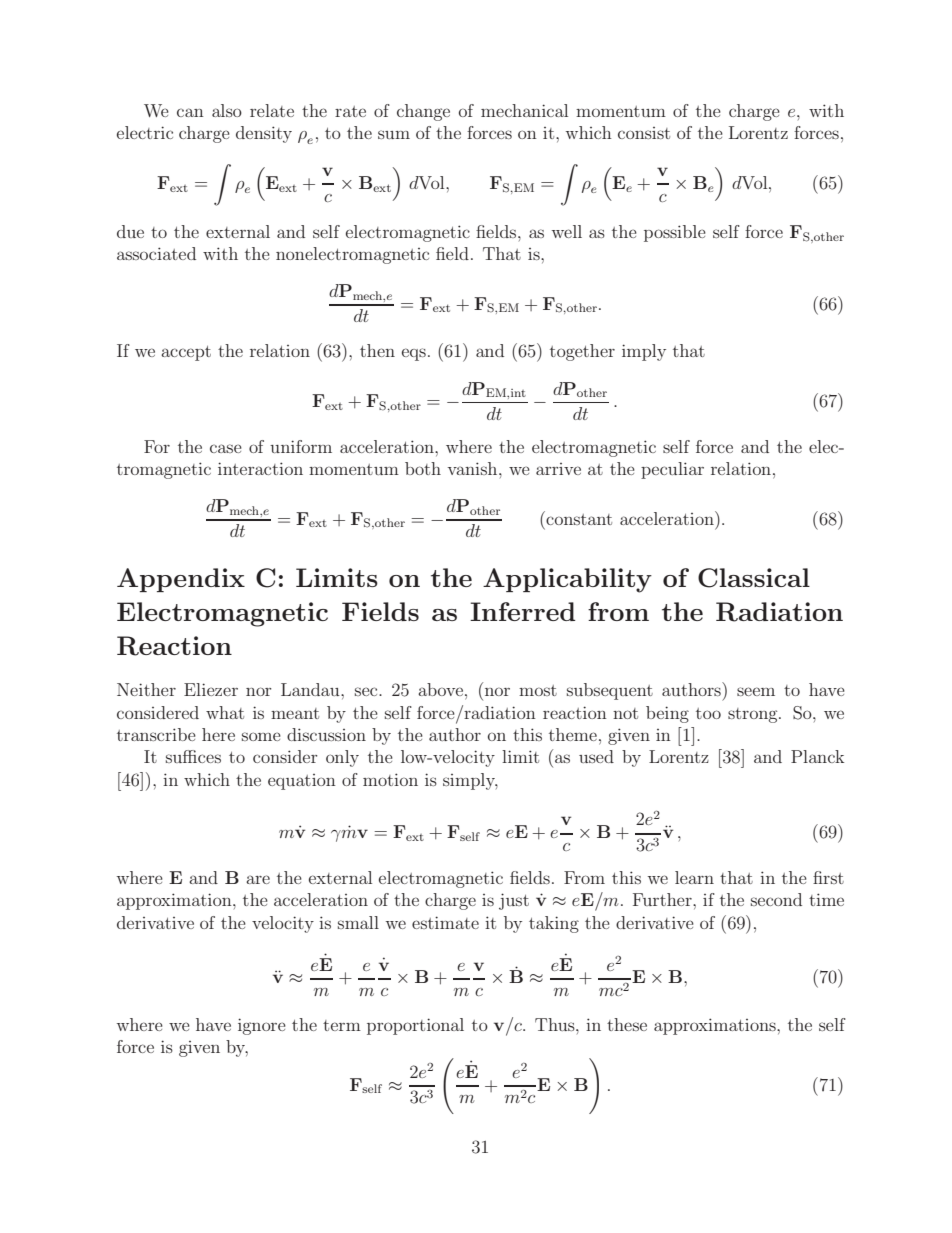 Image resolution: width=952 pixels, height=1233 pixels. What do you see at coordinates (672, 470) in the screenshot?
I see `peculiar` at bounding box center [672, 470].
